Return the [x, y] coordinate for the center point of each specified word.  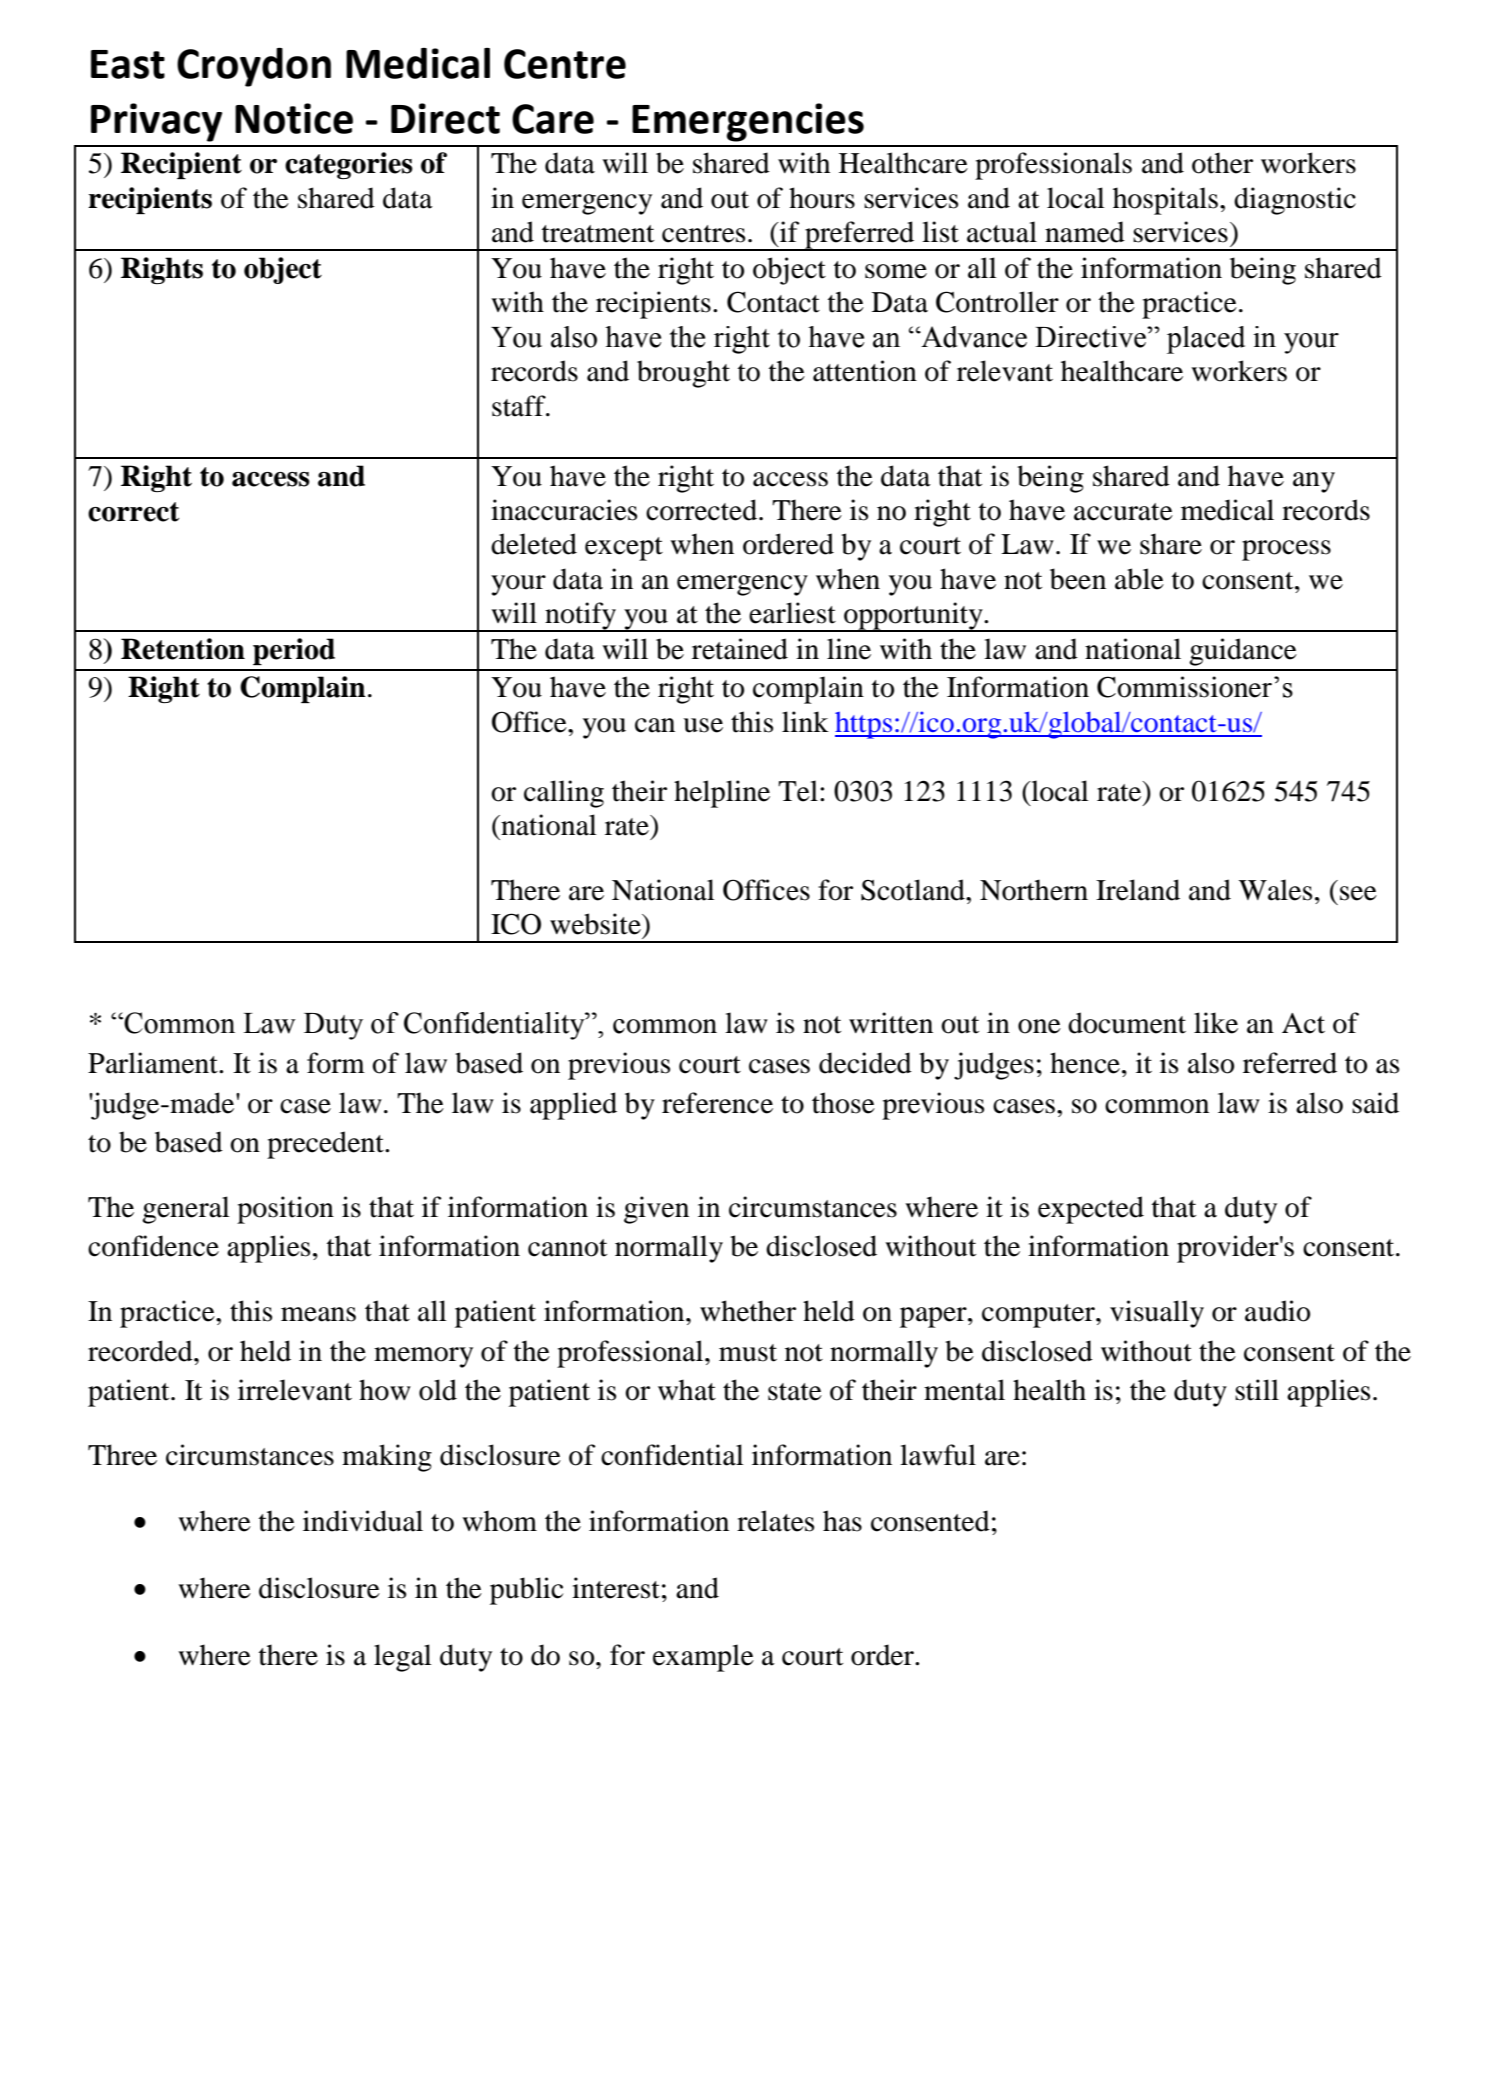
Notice [294, 118]
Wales [1275, 890]
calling [564, 794]
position [285, 1210]
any [1314, 482]
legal [403, 1658]
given [656, 1210]
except [624, 549]
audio [1277, 1311]
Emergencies [748, 122]
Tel [798, 791]
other [1222, 163]
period [294, 651]
